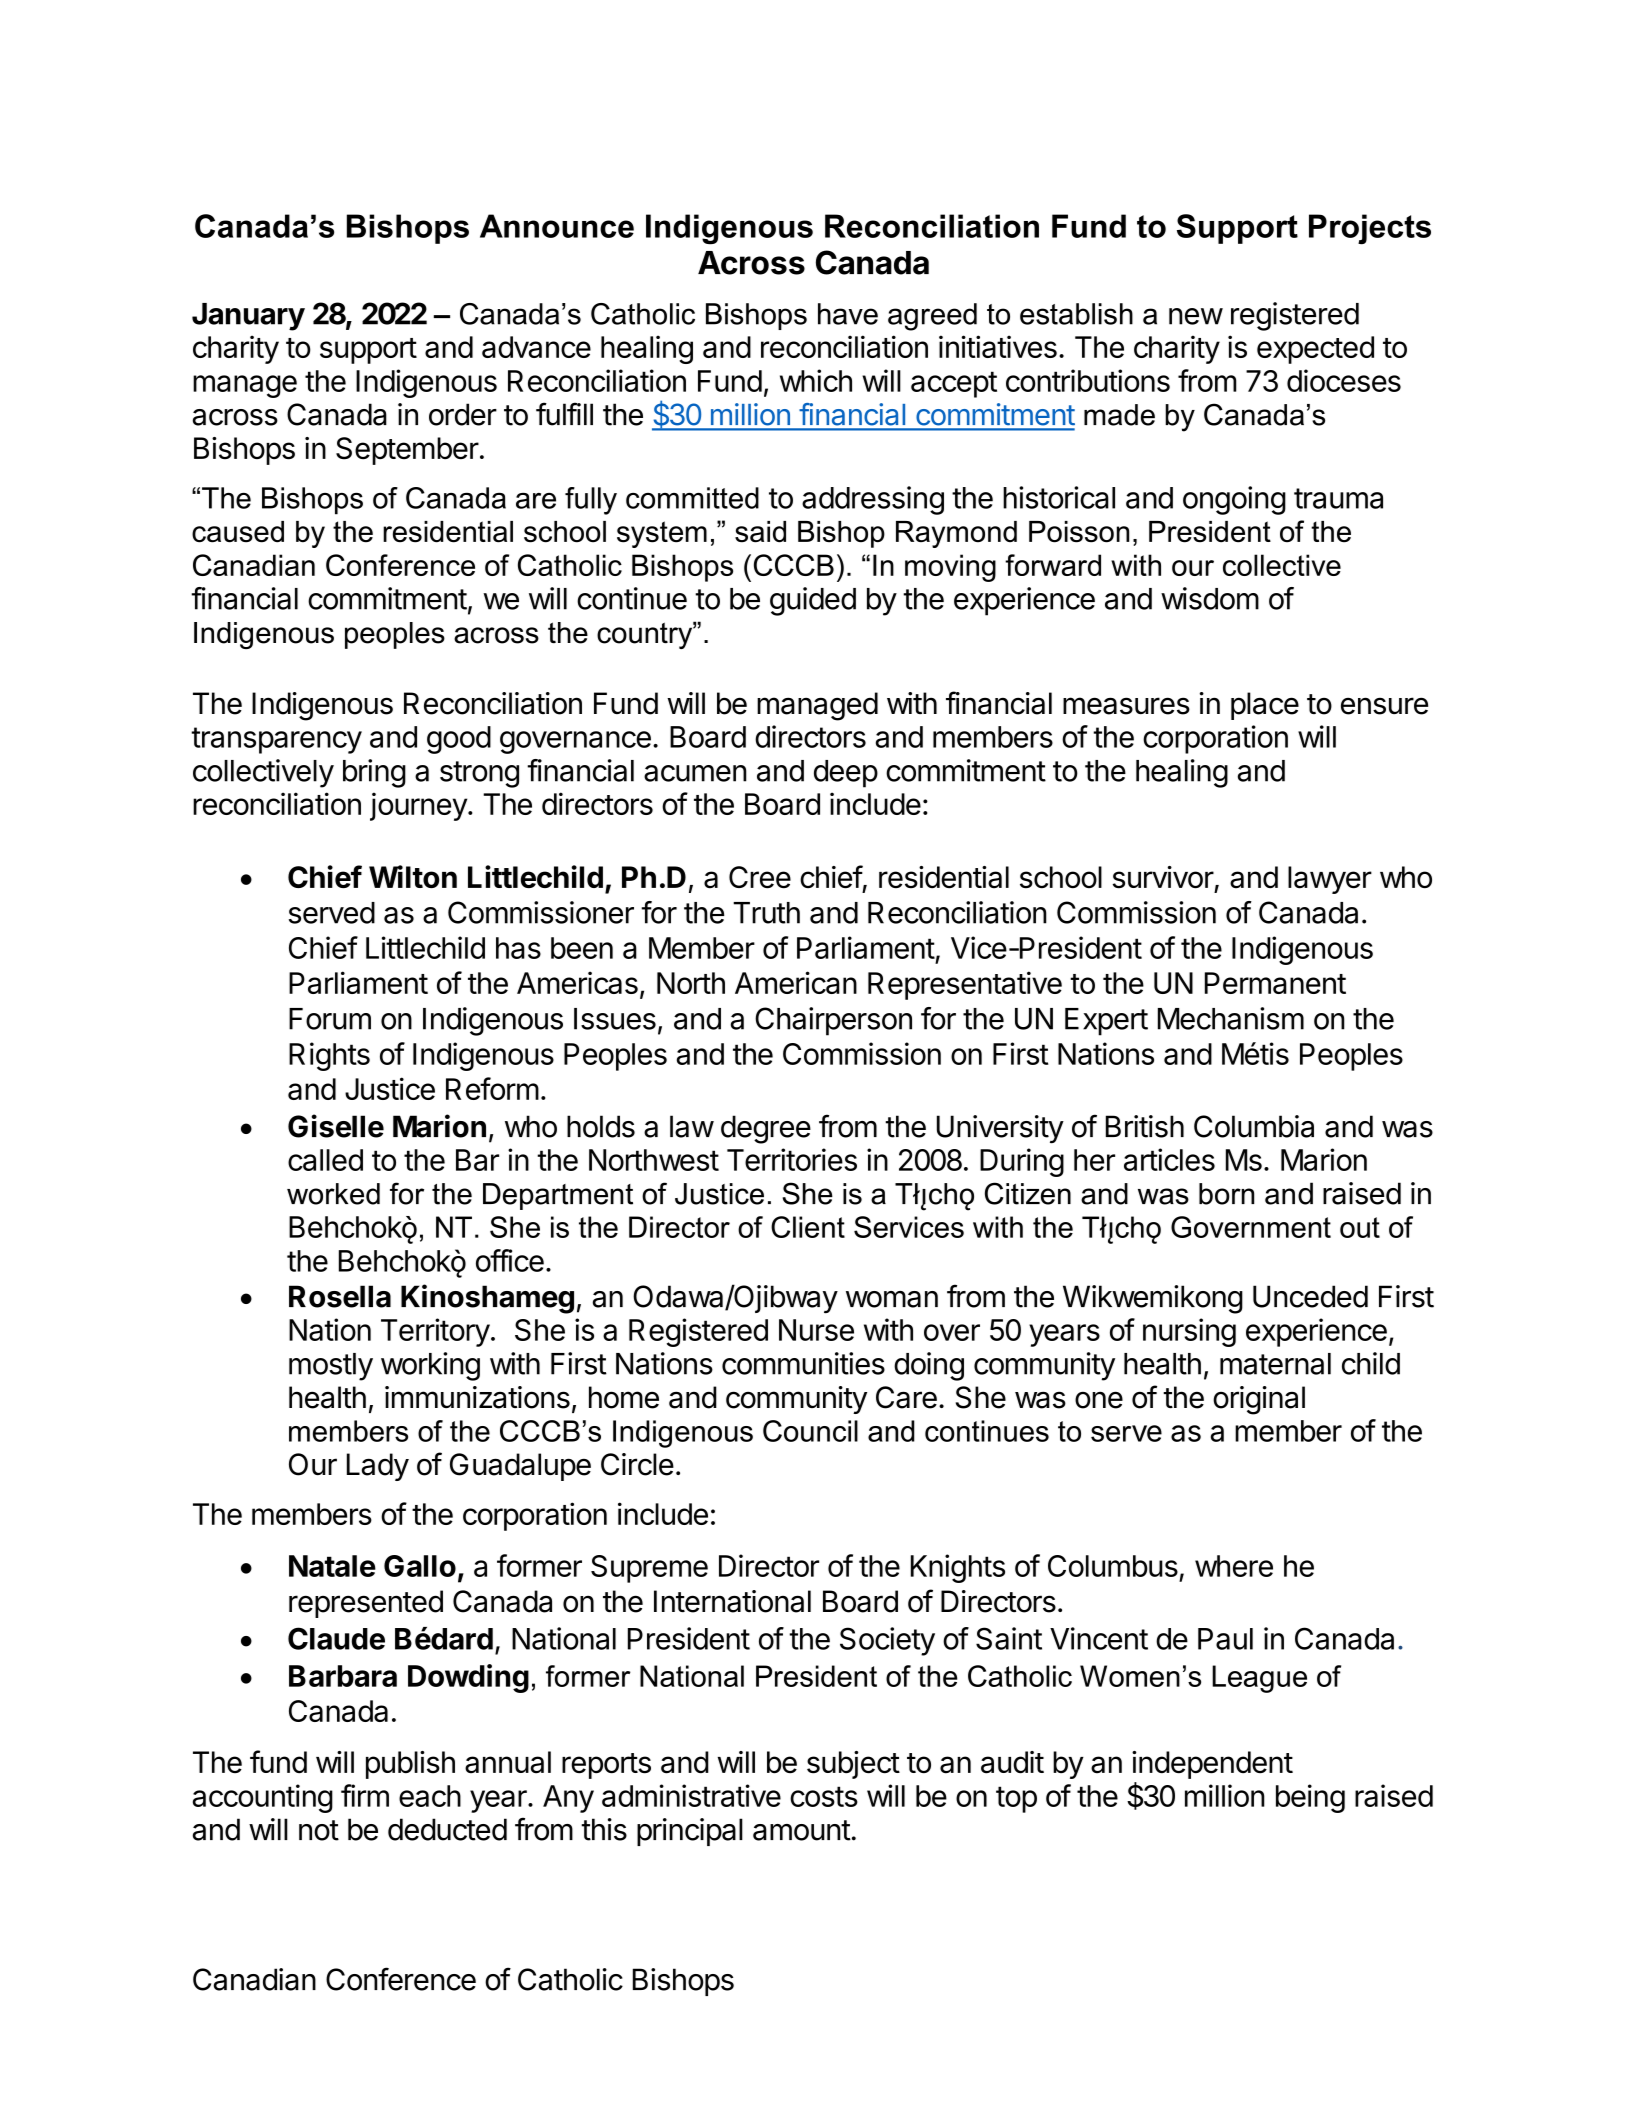 This page has width=1627, height=2106. I want to click on place, so click(1265, 706).
